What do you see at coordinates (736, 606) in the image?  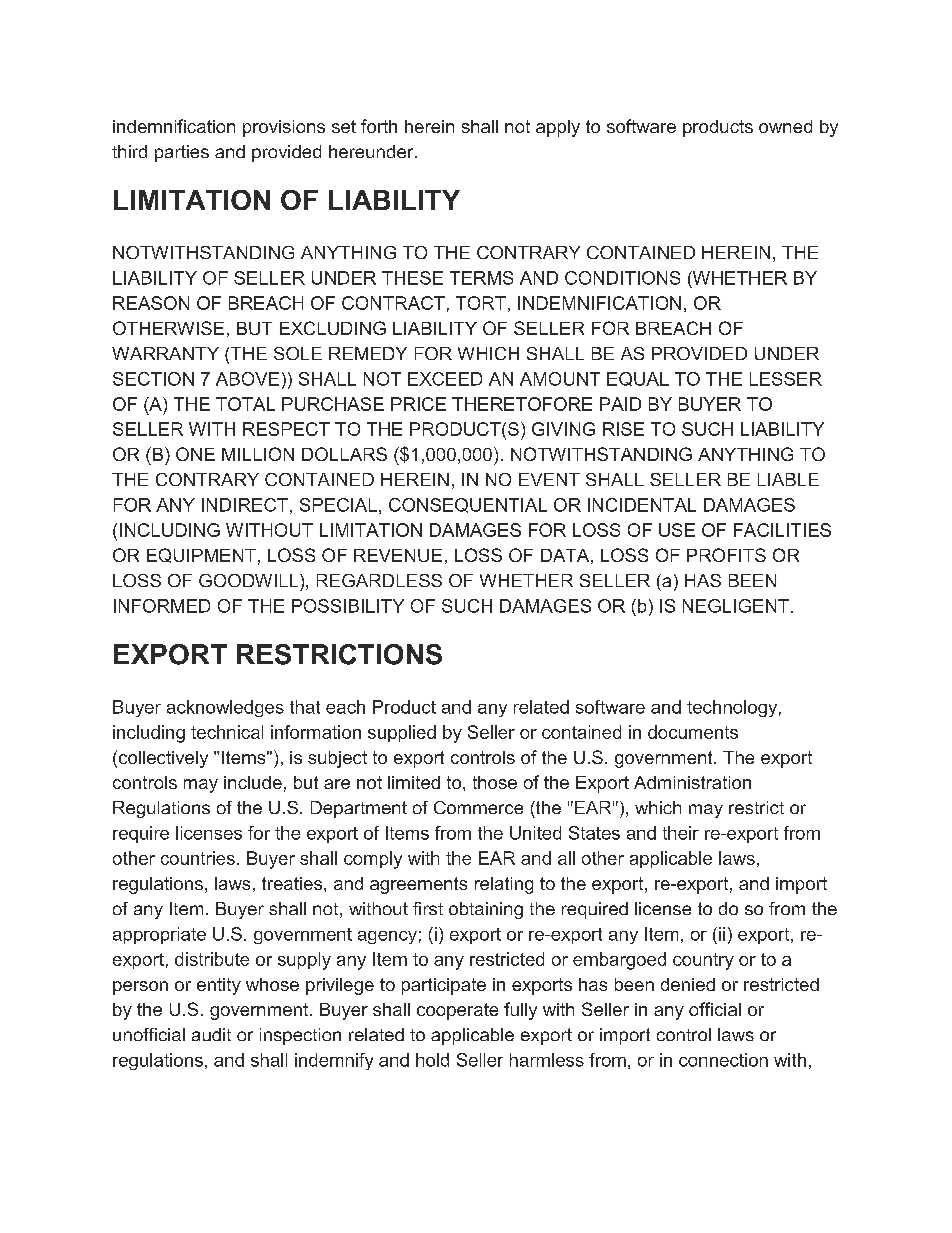 I see `NEGLIGENT` at bounding box center [736, 606].
